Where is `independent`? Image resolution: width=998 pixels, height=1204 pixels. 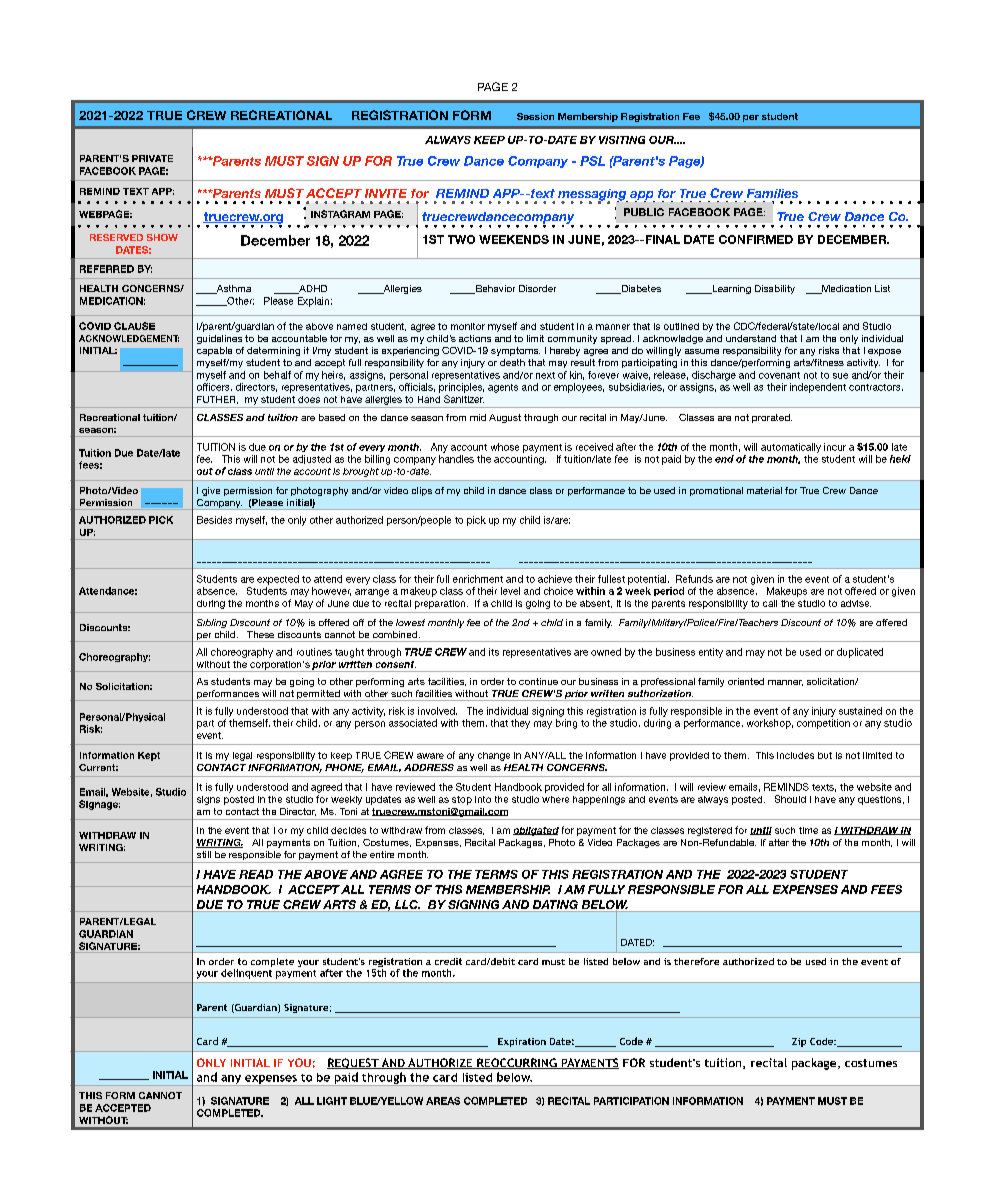 independent is located at coordinates (818, 388).
